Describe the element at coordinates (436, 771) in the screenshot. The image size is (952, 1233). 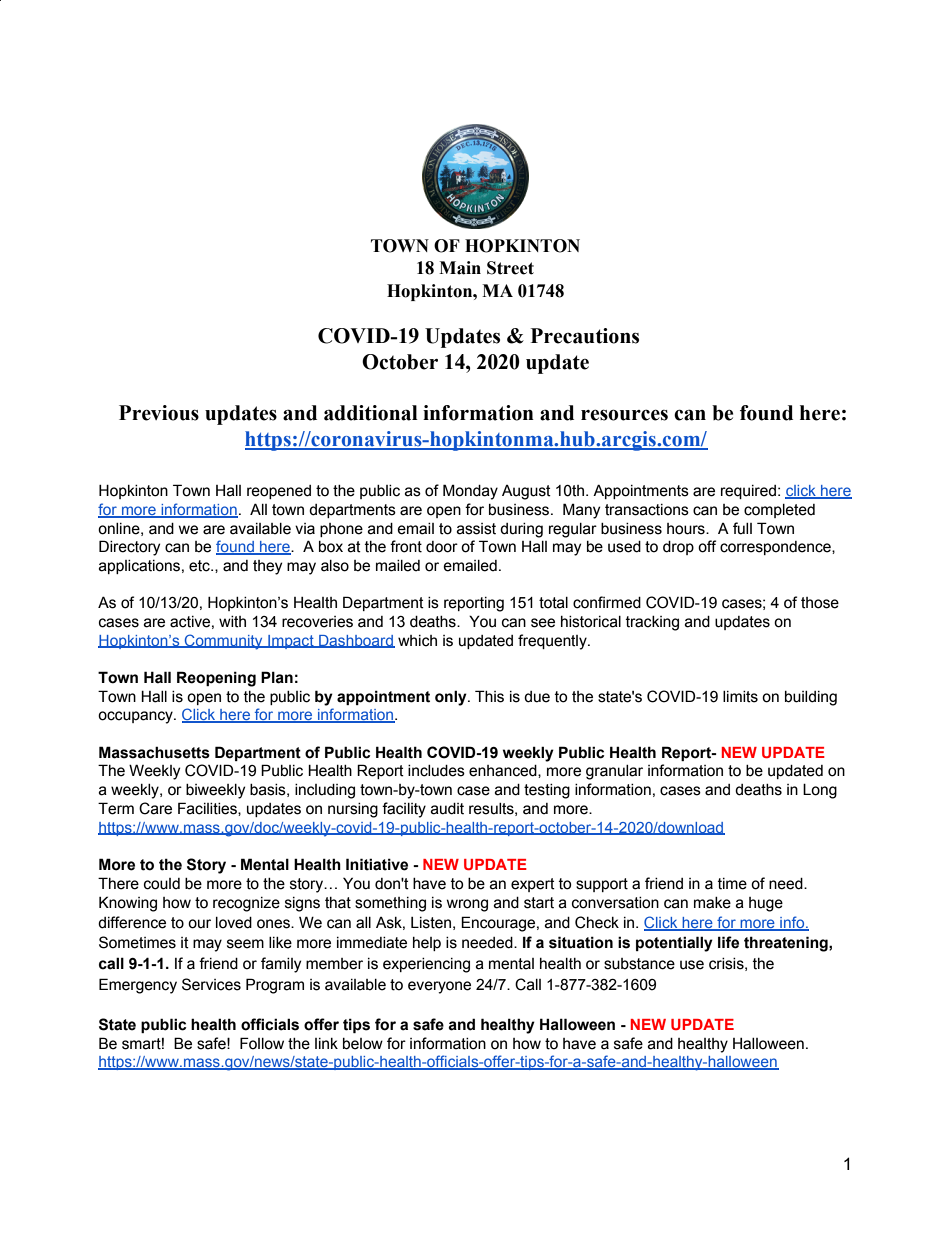
I see `includes` at that location.
